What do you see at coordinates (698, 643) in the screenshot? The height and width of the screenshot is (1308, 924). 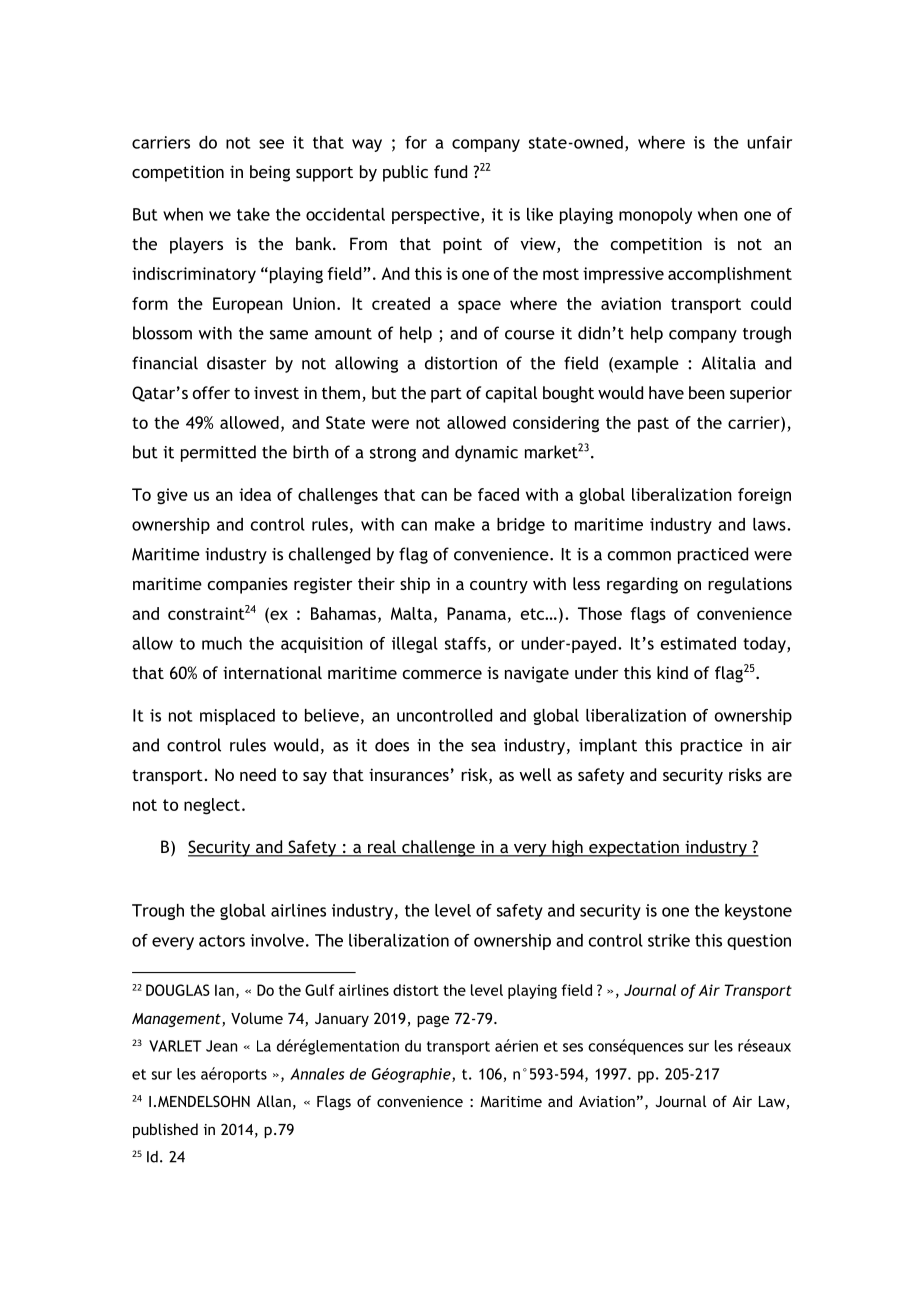 I see `estimated` at bounding box center [698, 643].
